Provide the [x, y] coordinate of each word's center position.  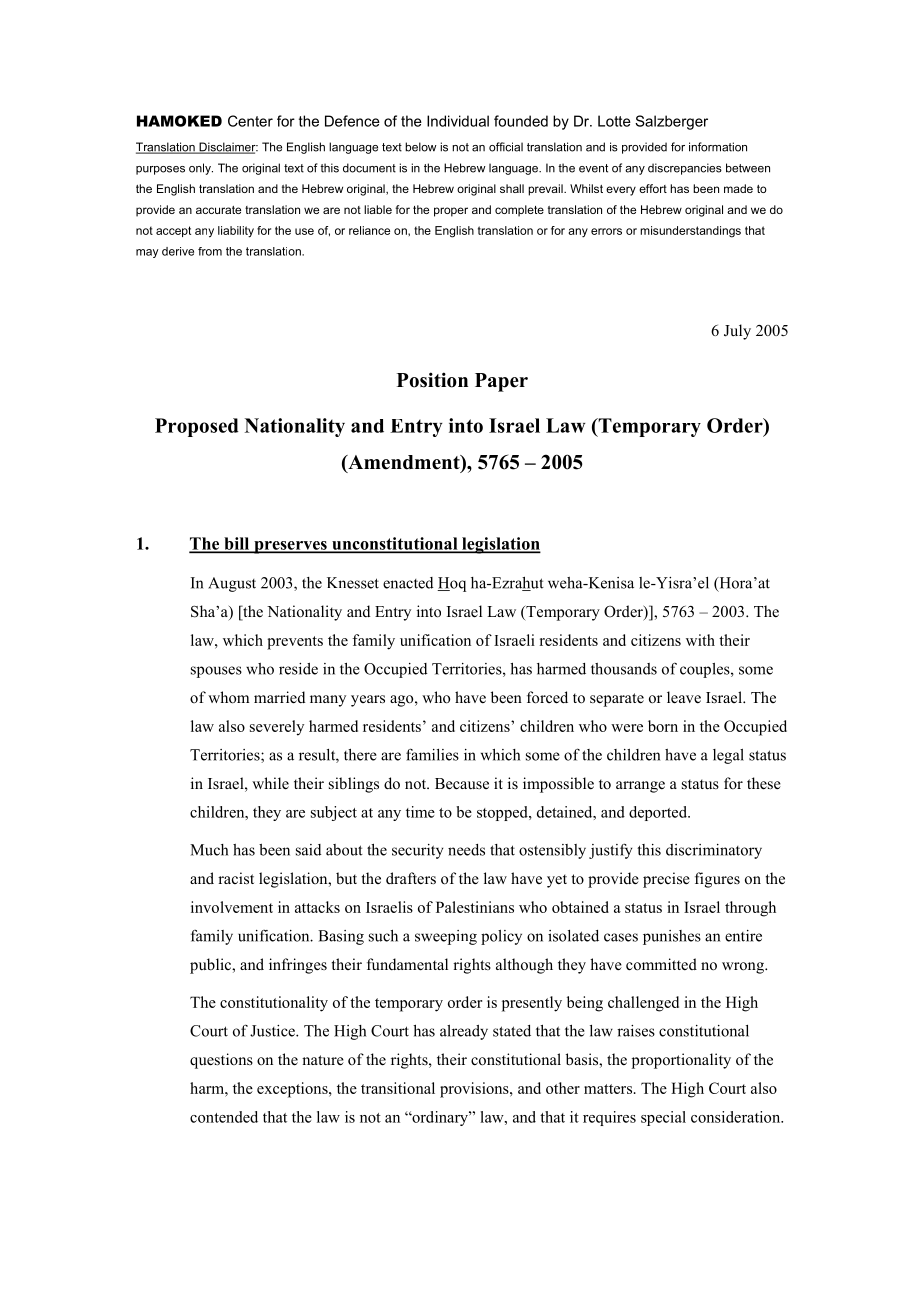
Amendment [404, 463]
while [270, 783]
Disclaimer [227, 148]
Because [462, 784]
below [421, 147]
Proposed [197, 427]
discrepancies [685, 169]
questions [221, 1061]
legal [728, 756]
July [737, 332]
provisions [475, 1090]
